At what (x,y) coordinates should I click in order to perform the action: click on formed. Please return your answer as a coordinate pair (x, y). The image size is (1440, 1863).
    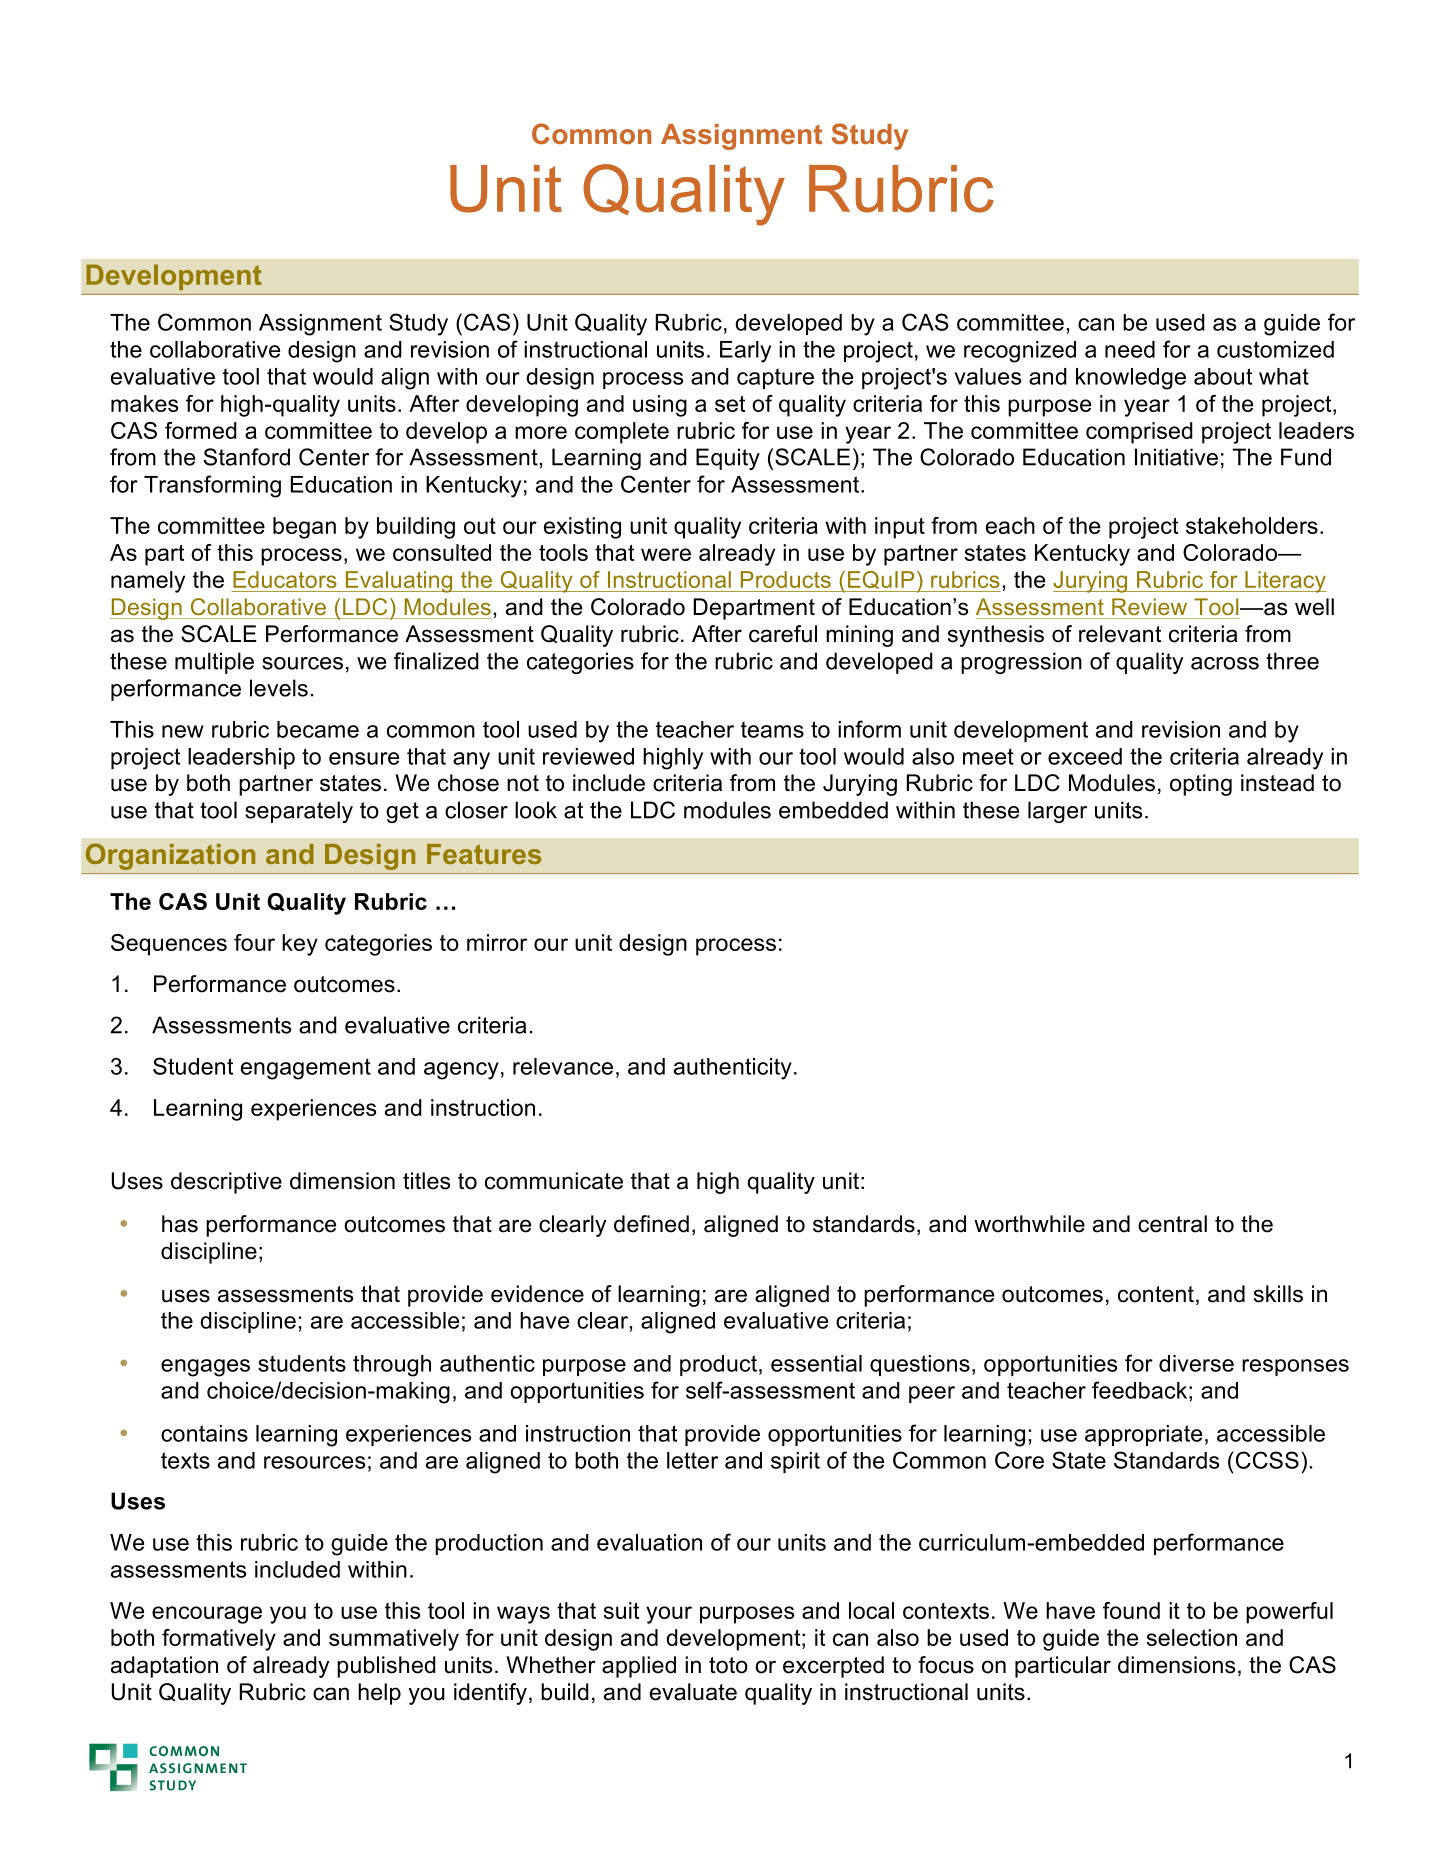
    Looking at the image, I should click on (201, 430).
